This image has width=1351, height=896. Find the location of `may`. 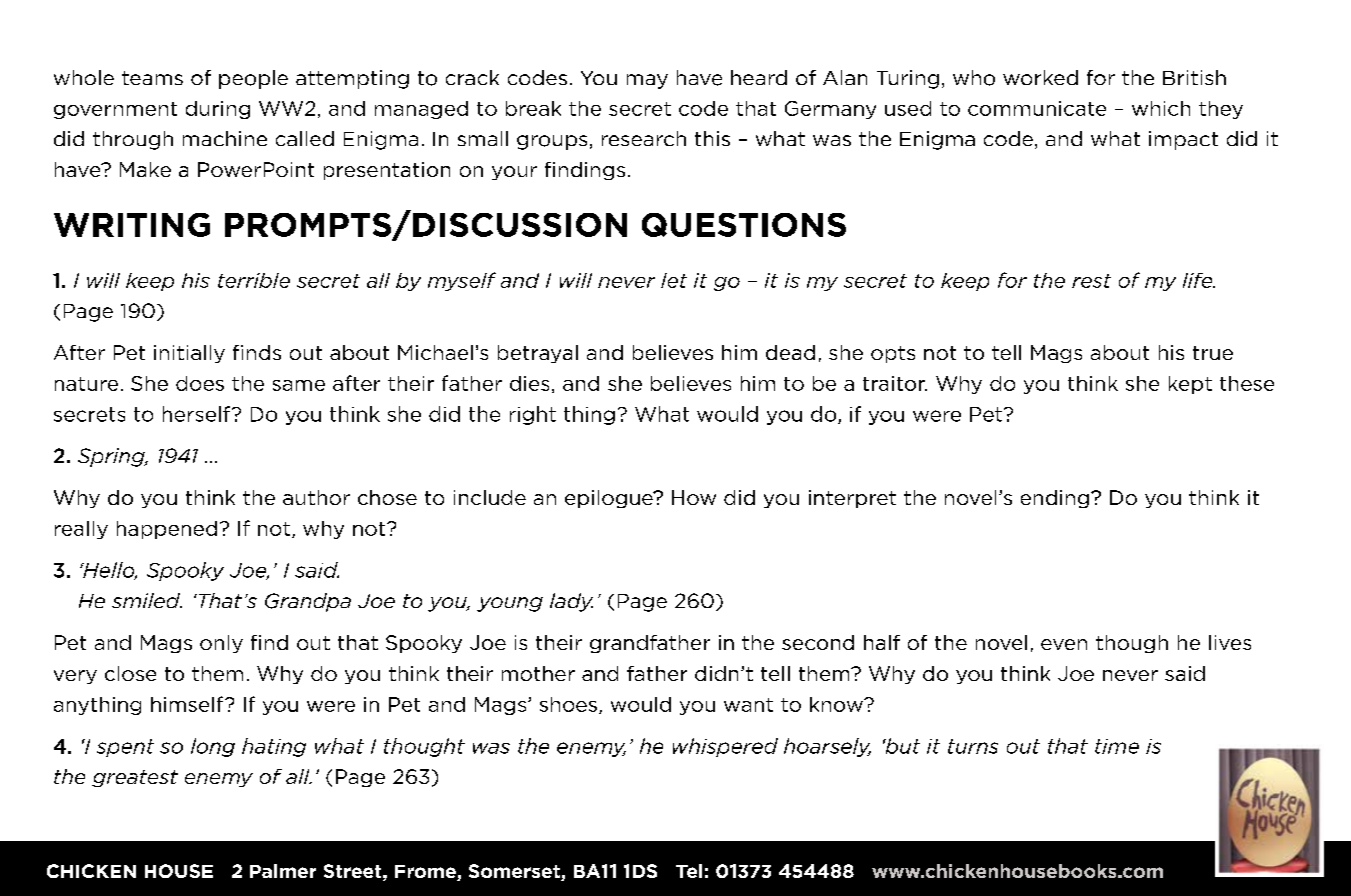

may is located at coordinates (647, 81).
